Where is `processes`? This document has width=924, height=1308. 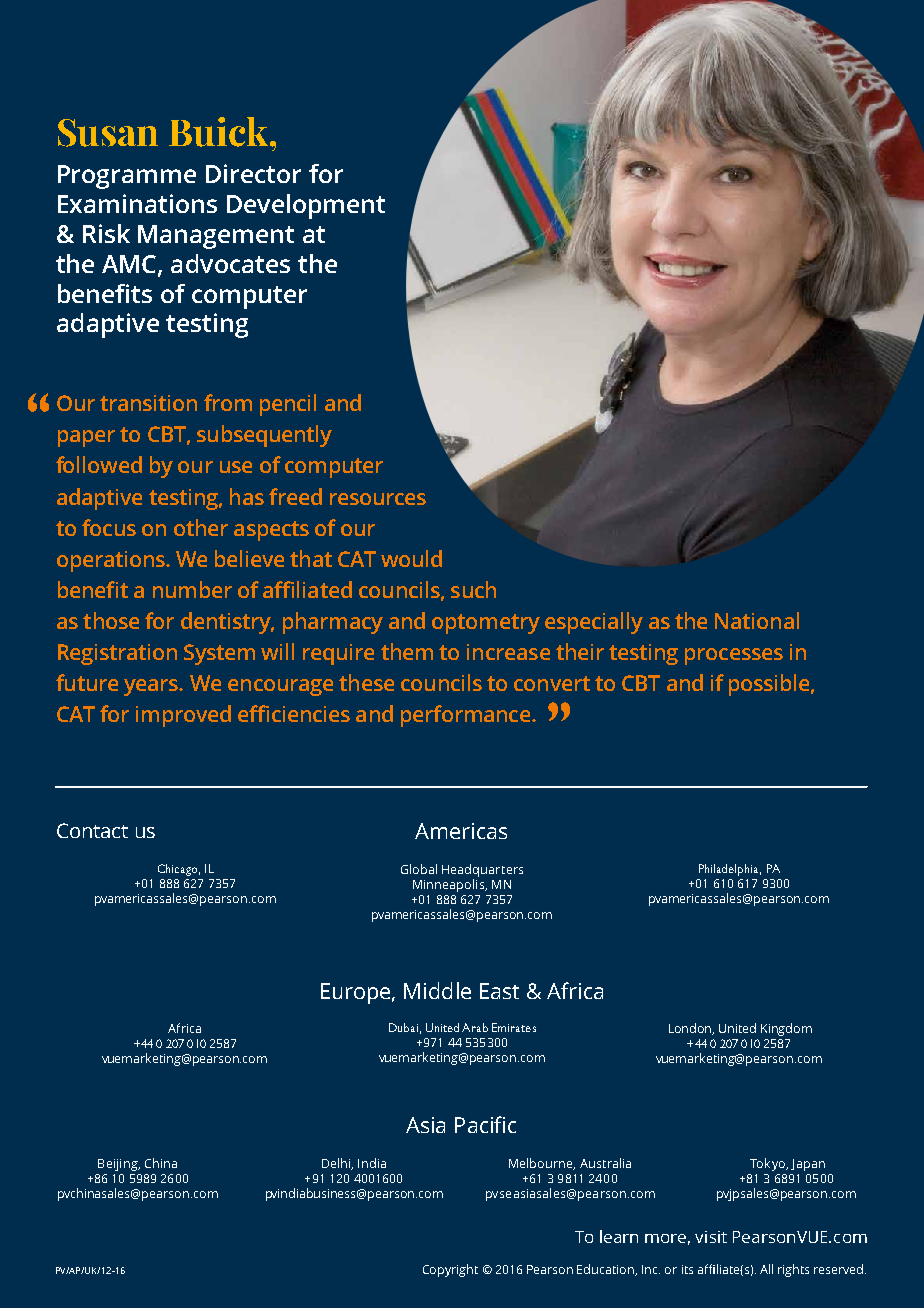
processes is located at coordinates (734, 656).
